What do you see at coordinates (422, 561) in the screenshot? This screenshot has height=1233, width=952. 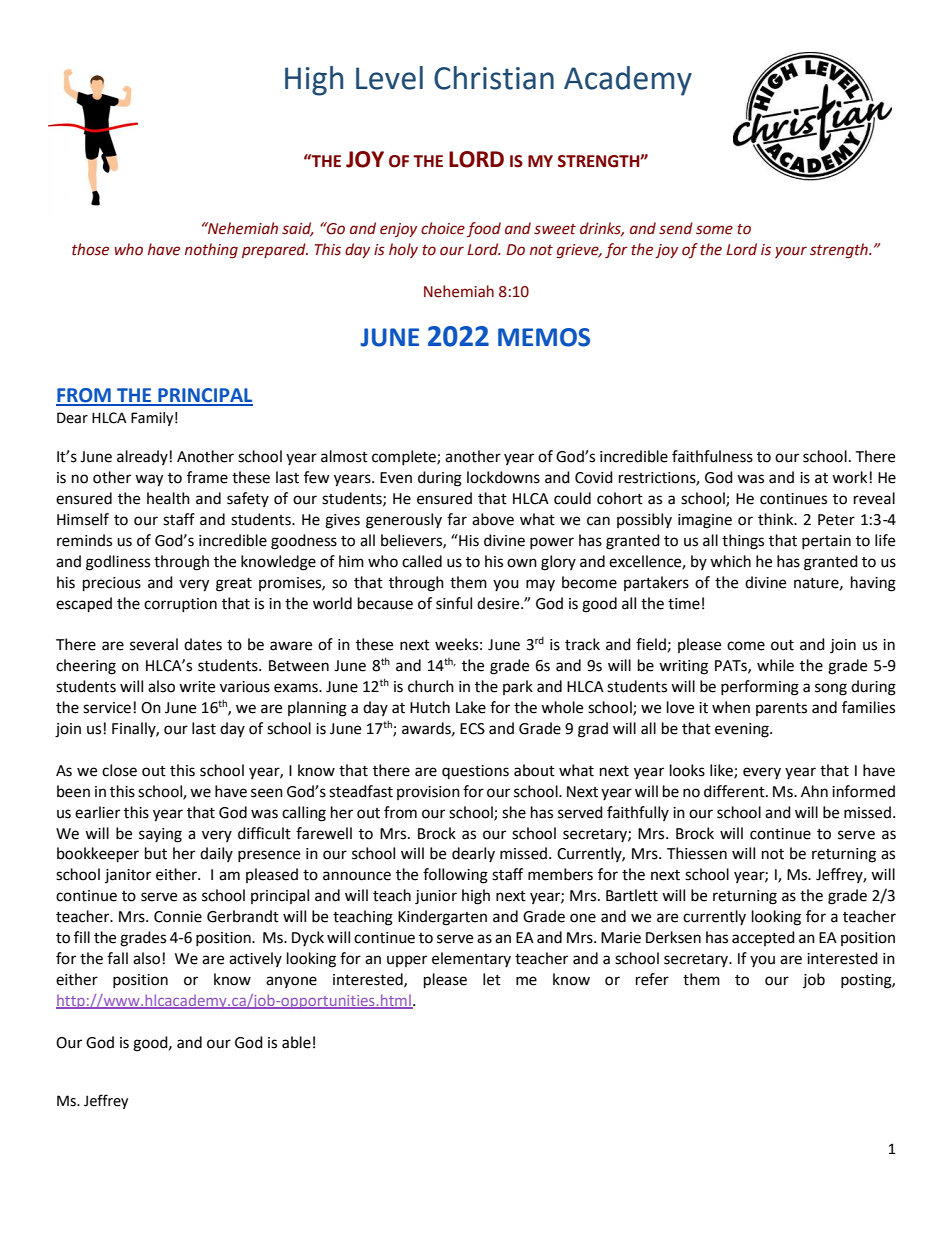 I see `called` at bounding box center [422, 561].
